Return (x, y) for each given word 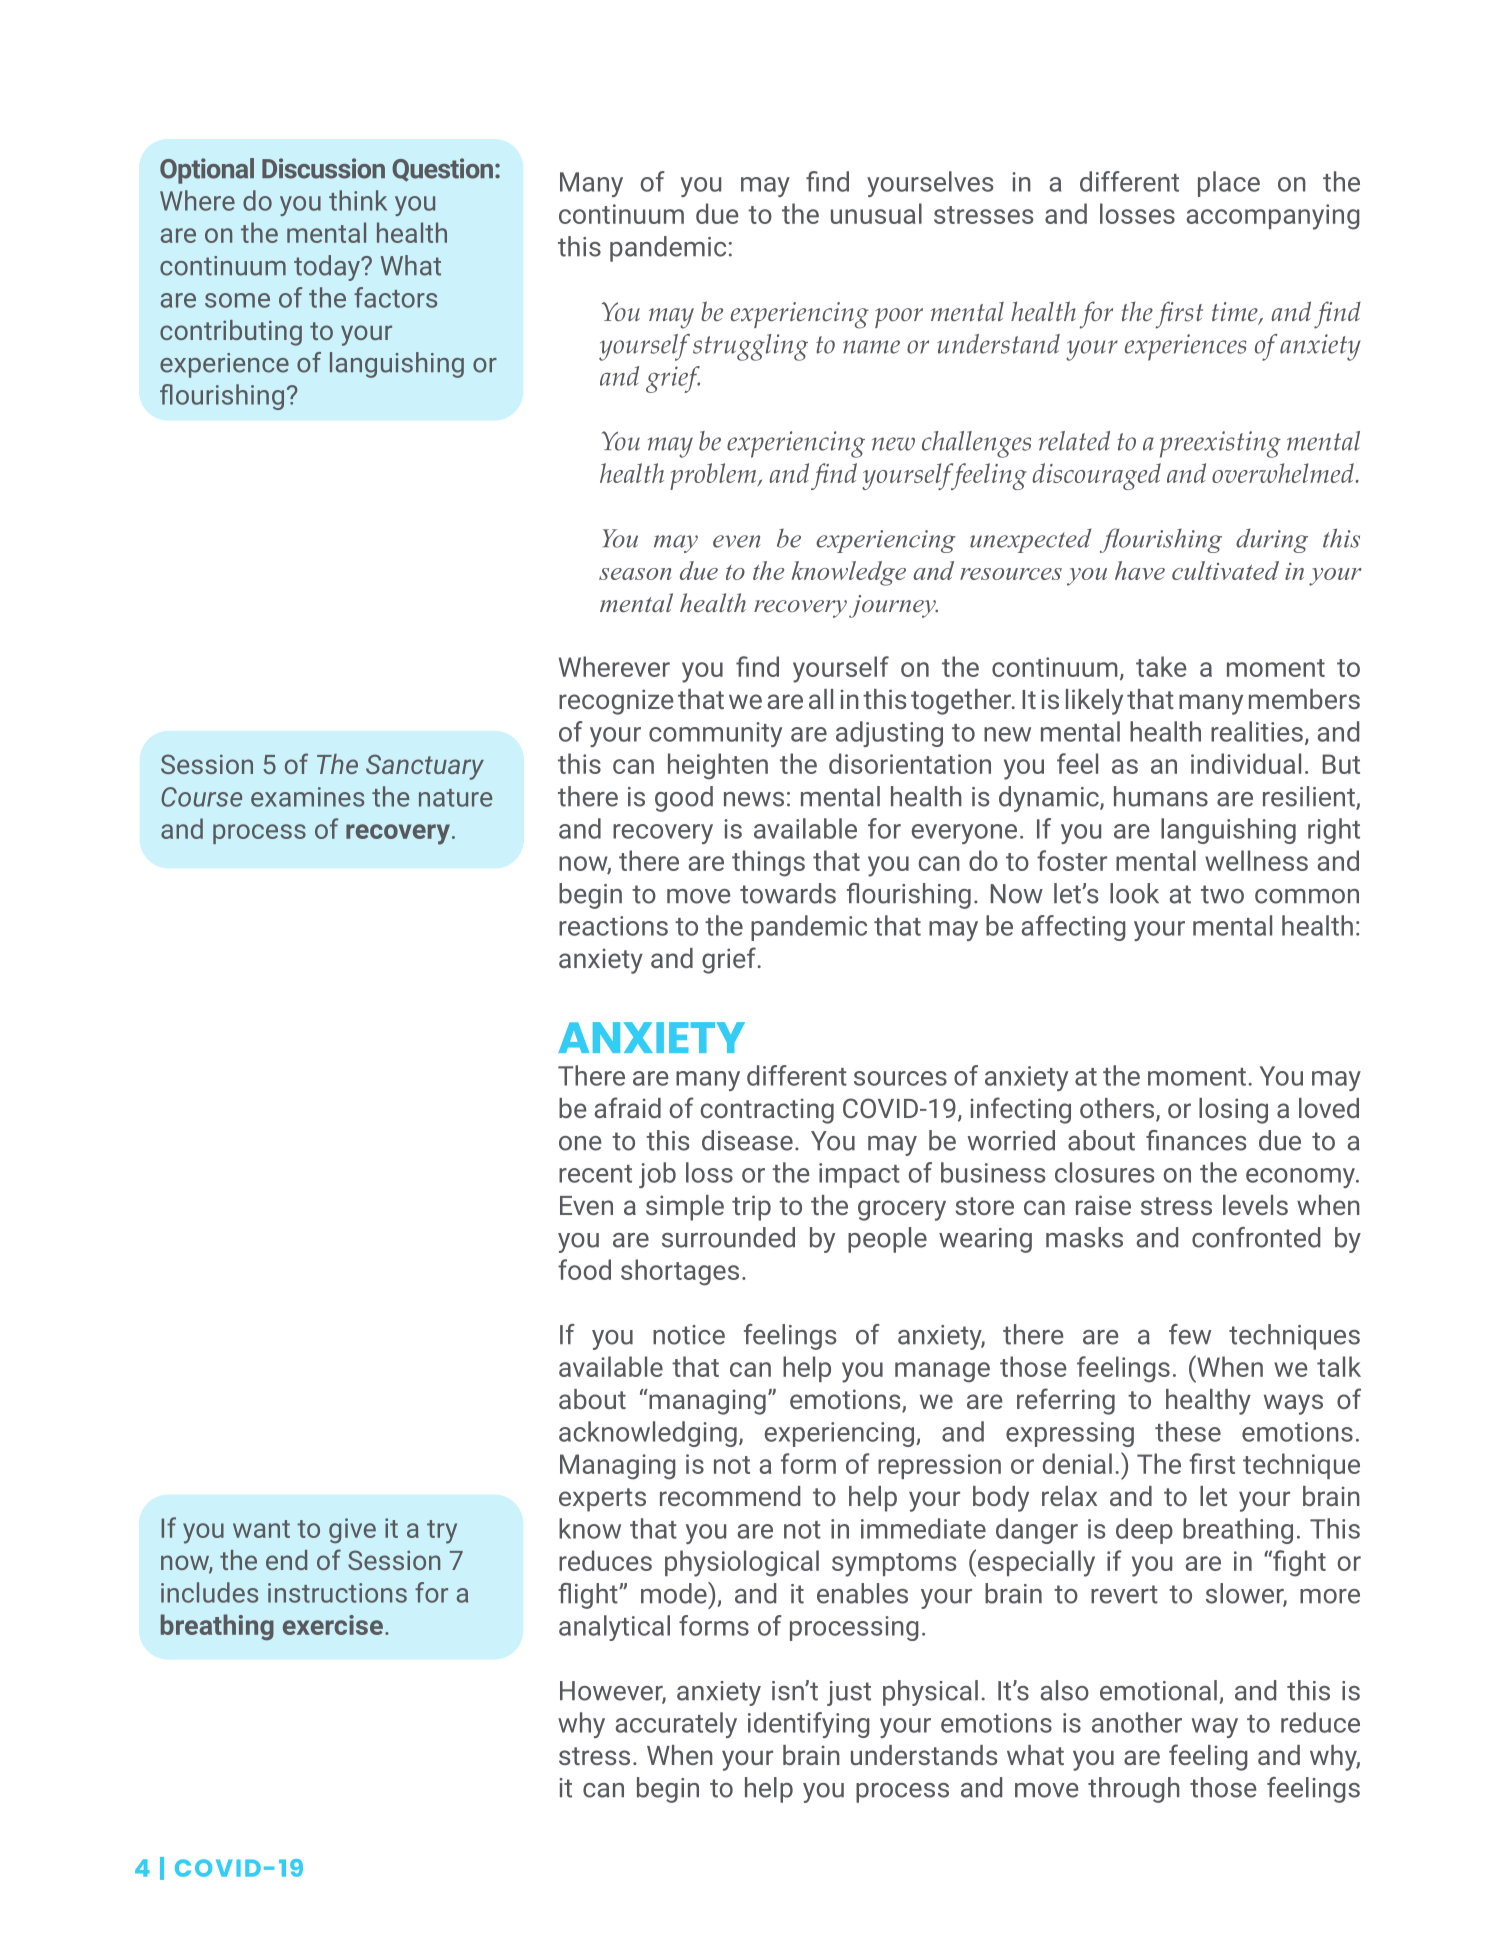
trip (751, 1208)
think (358, 200)
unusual (876, 213)
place (1229, 184)
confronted (1256, 1237)
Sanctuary (425, 767)
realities (1257, 731)
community (715, 734)
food (584, 1269)
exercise (333, 1625)
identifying (809, 1725)
